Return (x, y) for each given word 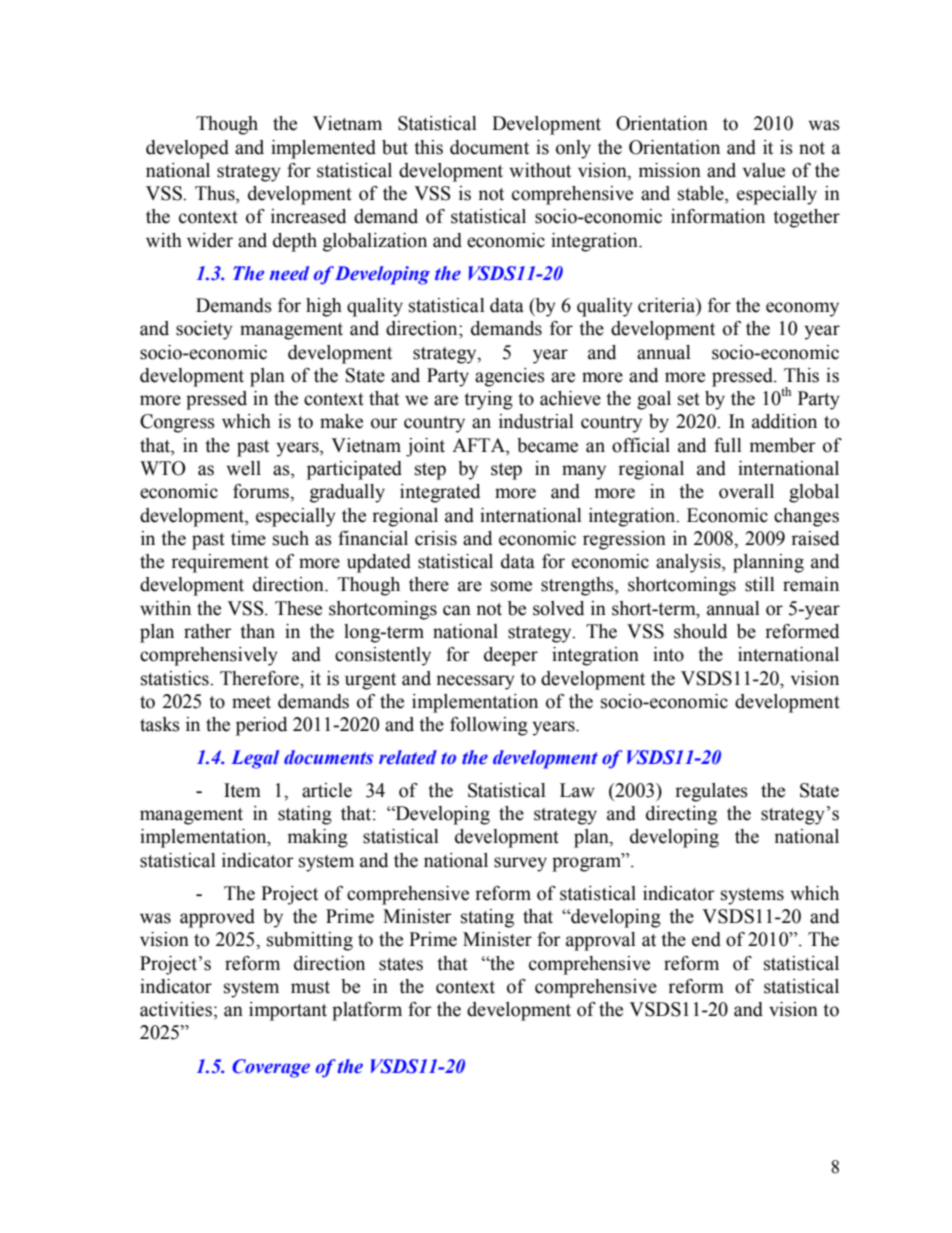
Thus (216, 194)
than (257, 631)
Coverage (271, 1068)
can (457, 610)
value (764, 170)
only (573, 149)
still (760, 584)
